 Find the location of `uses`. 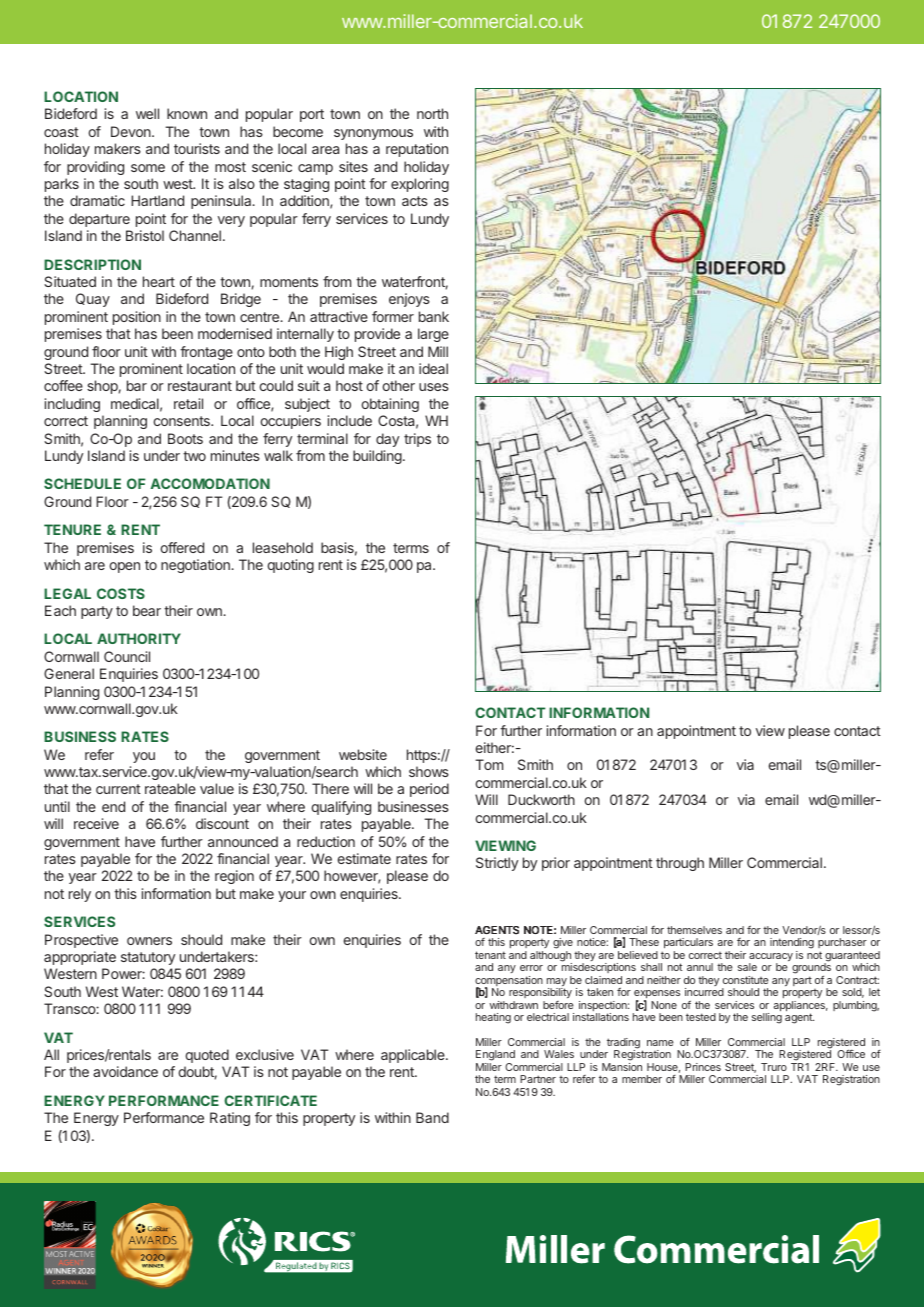

uses is located at coordinates (434, 387).
